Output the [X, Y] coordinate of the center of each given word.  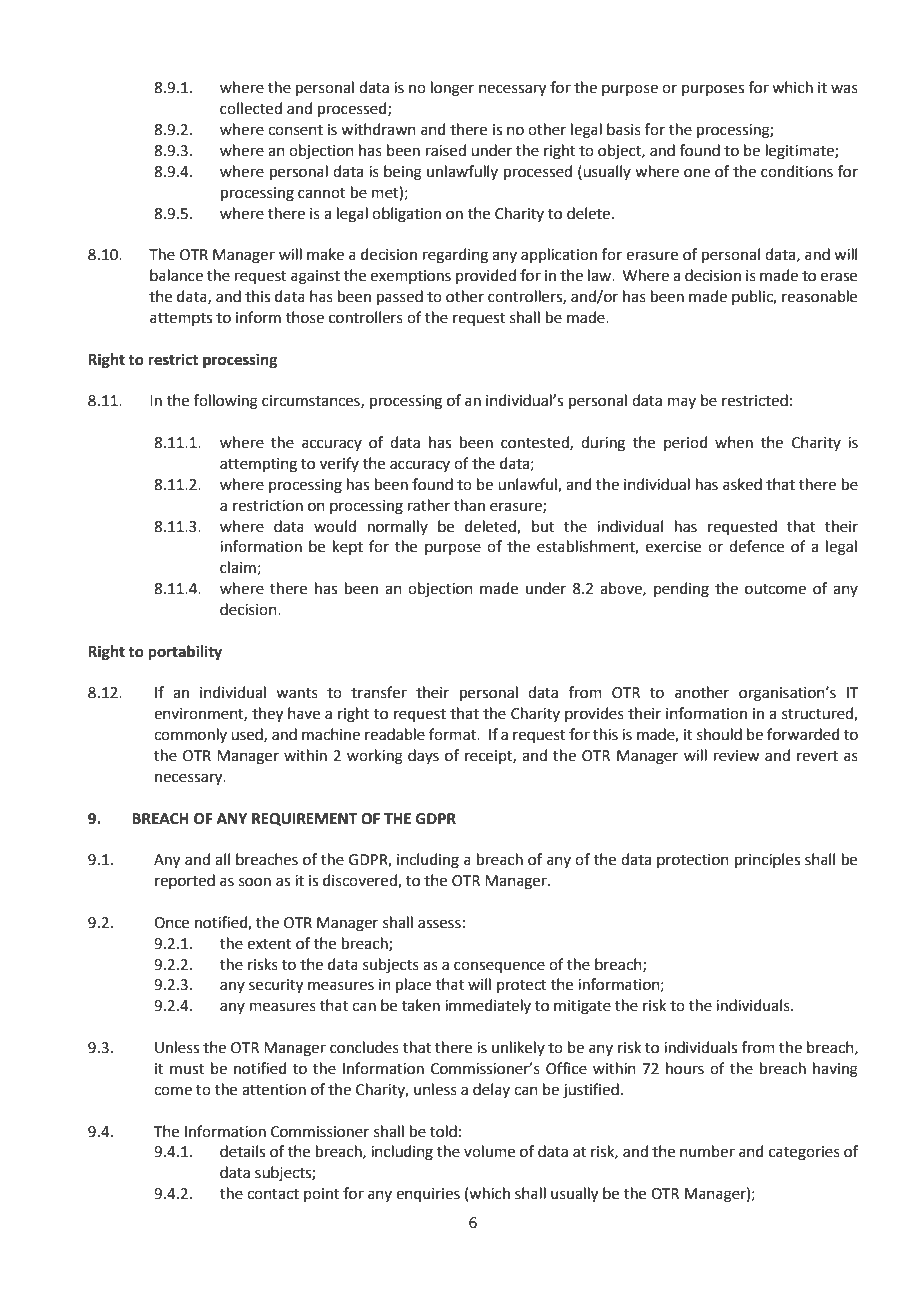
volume [489, 1151]
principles [767, 860]
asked [742, 484]
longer [452, 89]
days [423, 756]
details [242, 1151]
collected [251, 108]
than [469, 505]
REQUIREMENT [304, 819]
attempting [258, 465]
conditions [797, 171]
